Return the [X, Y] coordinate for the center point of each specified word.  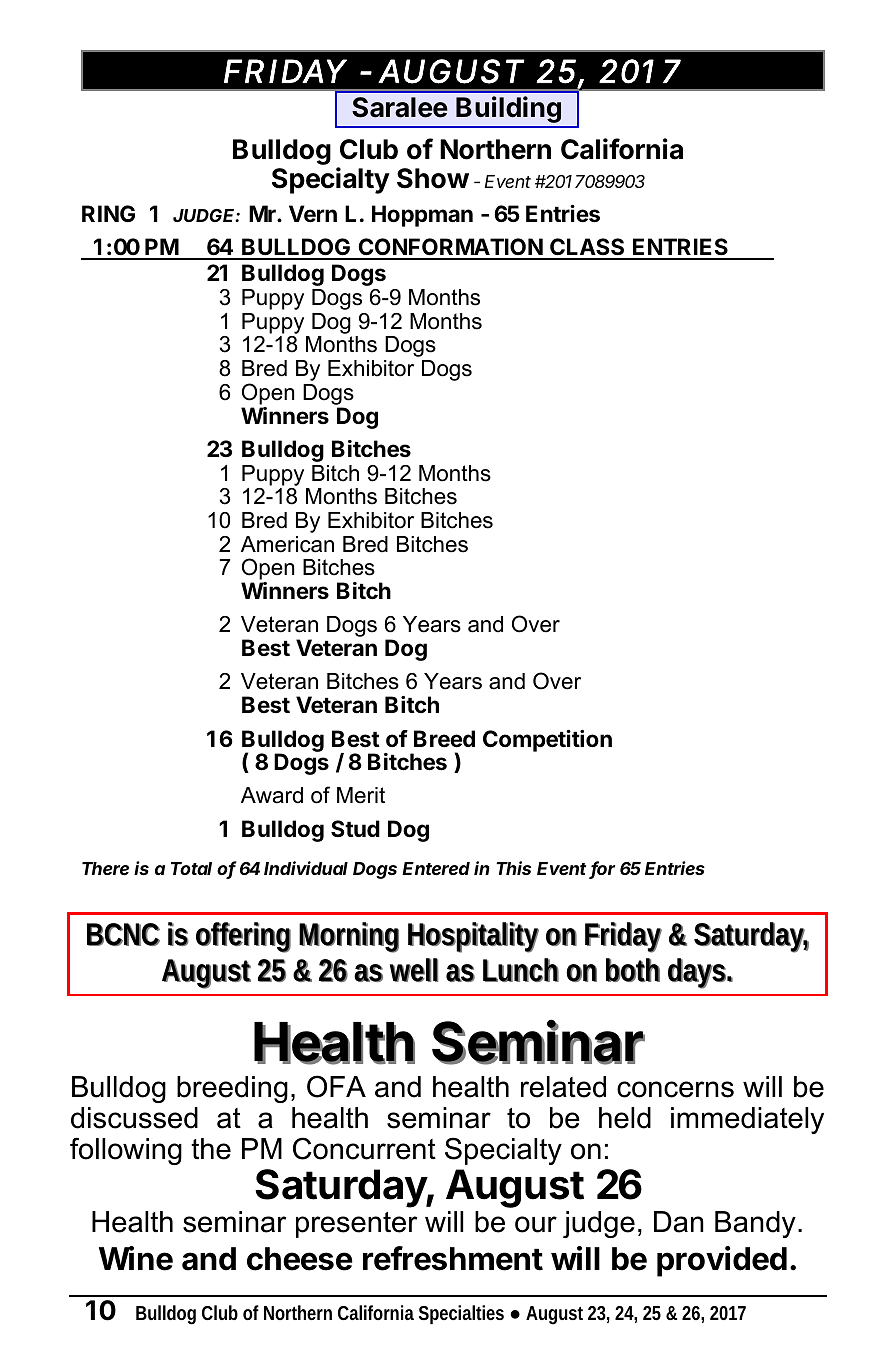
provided [722, 1261]
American [287, 544]
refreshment [453, 1258]
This [513, 868]
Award [272, 795]
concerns [675, 1089]
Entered [436, 868]
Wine [136, 1258]
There [105, 868]
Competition [547, 741]
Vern [313, 214]
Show [433, 178]
